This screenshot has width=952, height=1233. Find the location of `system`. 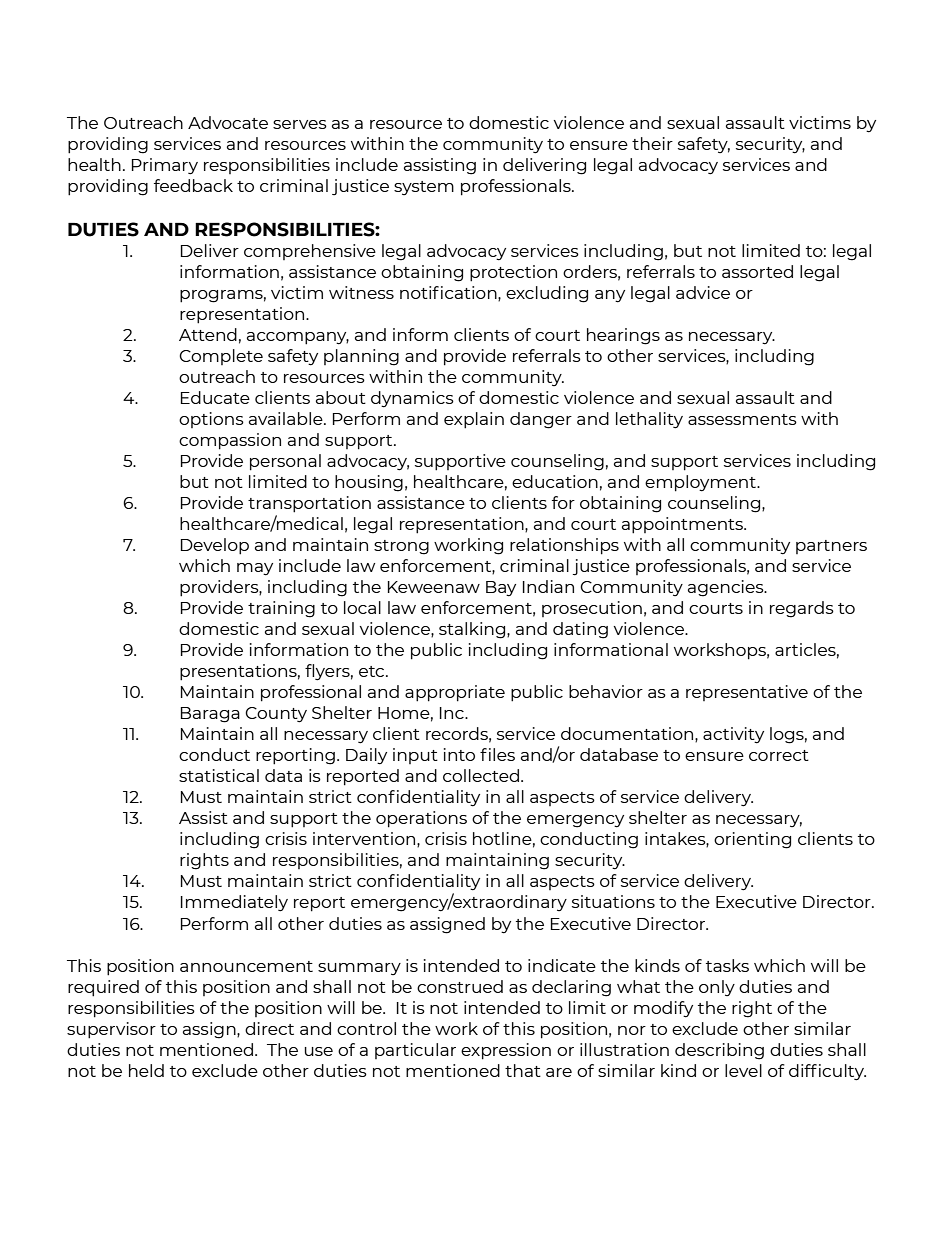

system is located at coordinates (424, 188).
